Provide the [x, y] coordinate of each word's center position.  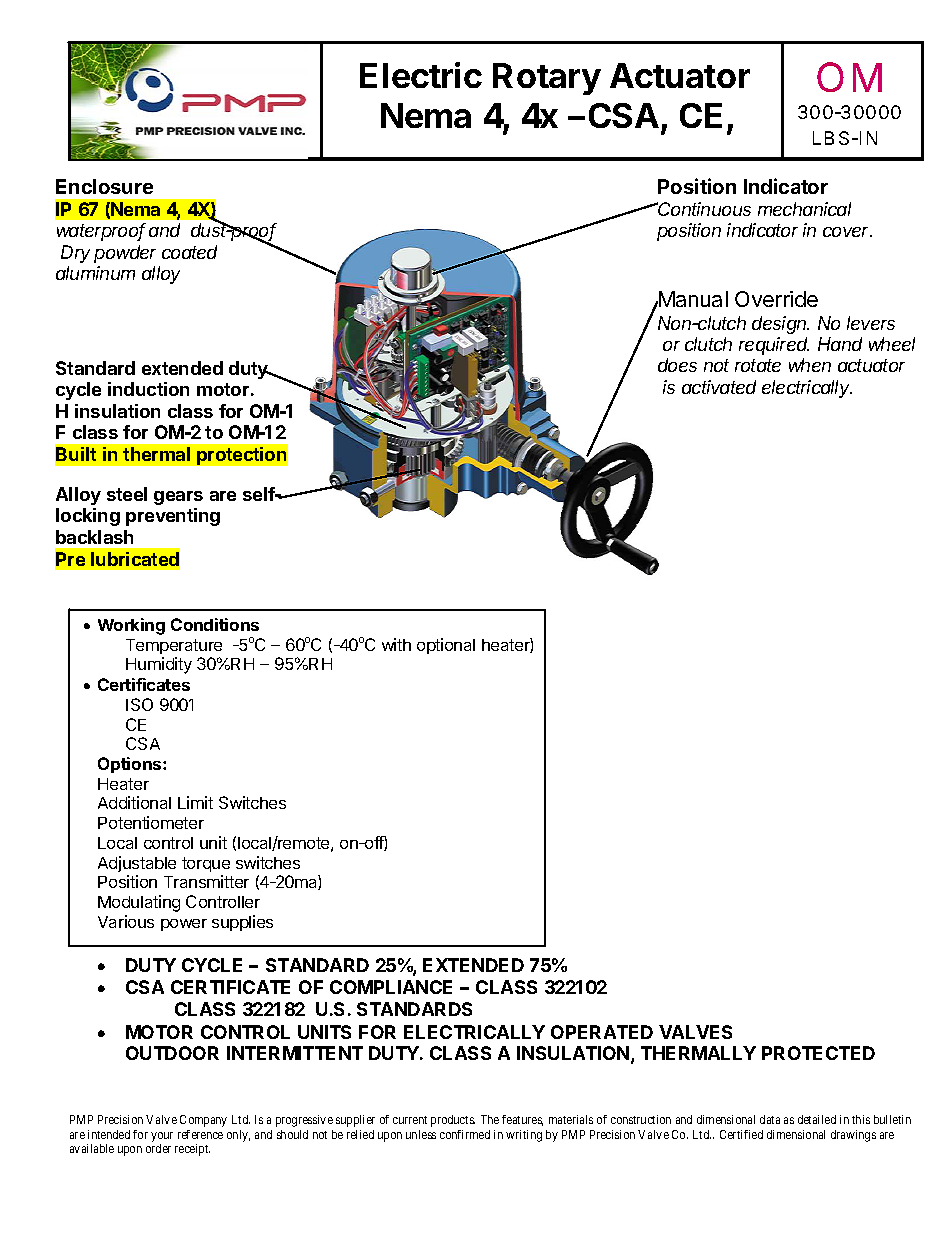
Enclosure [104, 186]
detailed [817, 1119]
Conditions [215, 624]
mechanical [804, 209]
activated [719, 387]
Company [203, 1121]
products [453, 1121]
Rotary [547, 79]
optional [446, 646]
